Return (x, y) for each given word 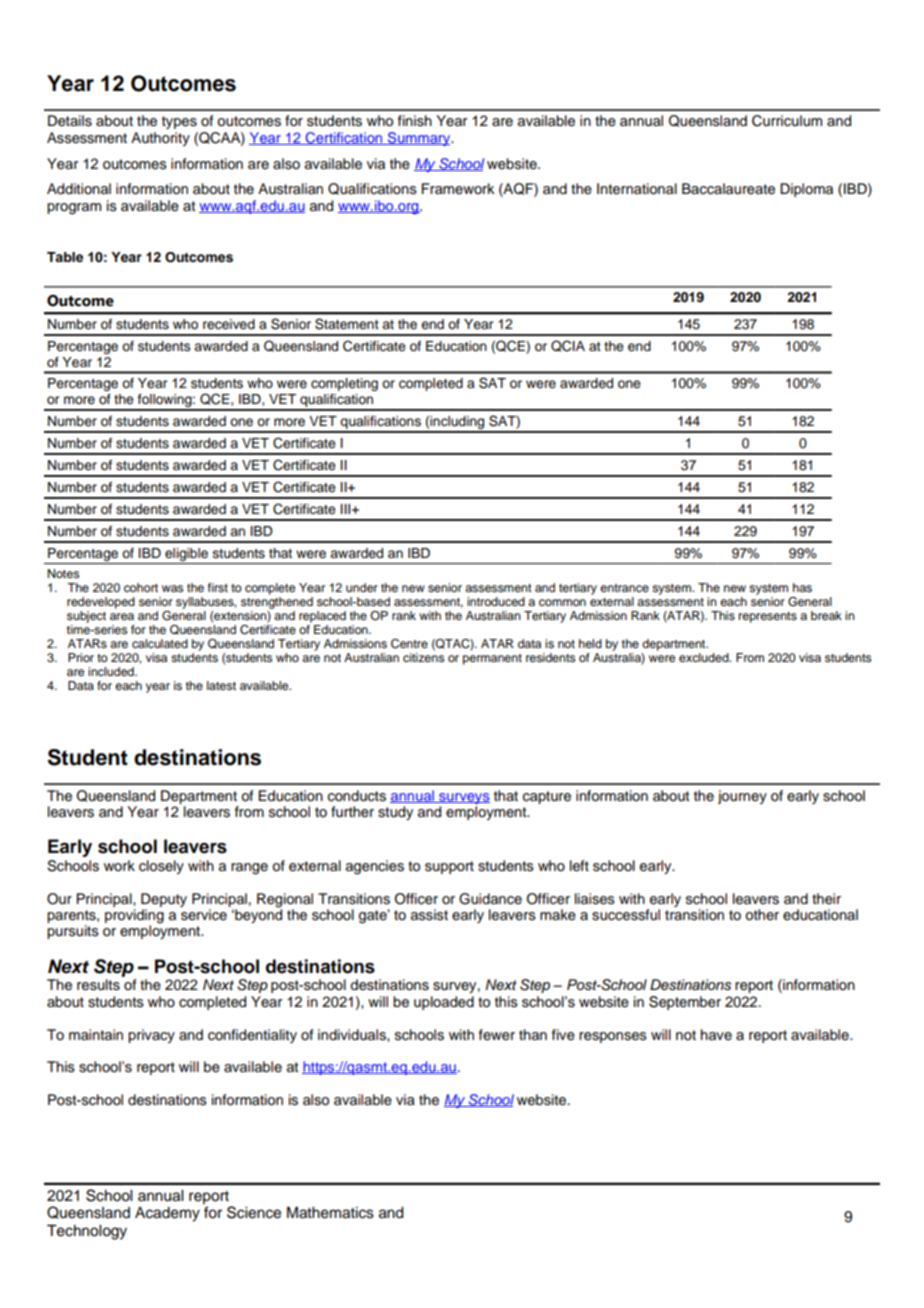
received (229, 324)
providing (134, 917)
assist (429, 915)
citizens (423, 657)
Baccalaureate (728, 189)
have (716, 1035)
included (112, 671)
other (762, 915)
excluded (705, 657)
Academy (167, 1214)
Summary (419, 139)
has (802, 587)
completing (344, 384)
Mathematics (330, 1213)
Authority (160, 139)
